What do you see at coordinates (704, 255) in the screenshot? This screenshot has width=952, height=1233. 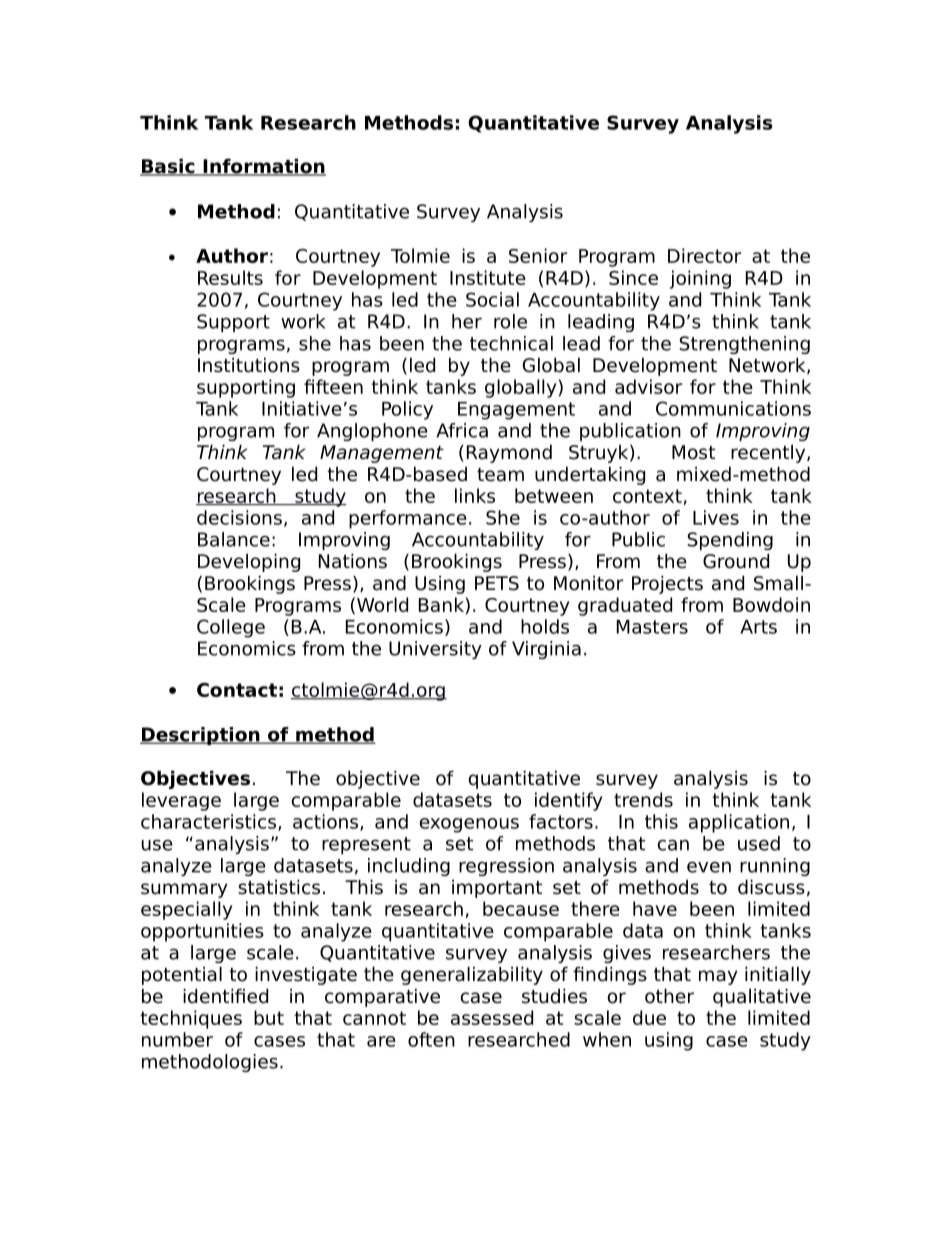 I see `Director` at bounding box center [704, 255].
